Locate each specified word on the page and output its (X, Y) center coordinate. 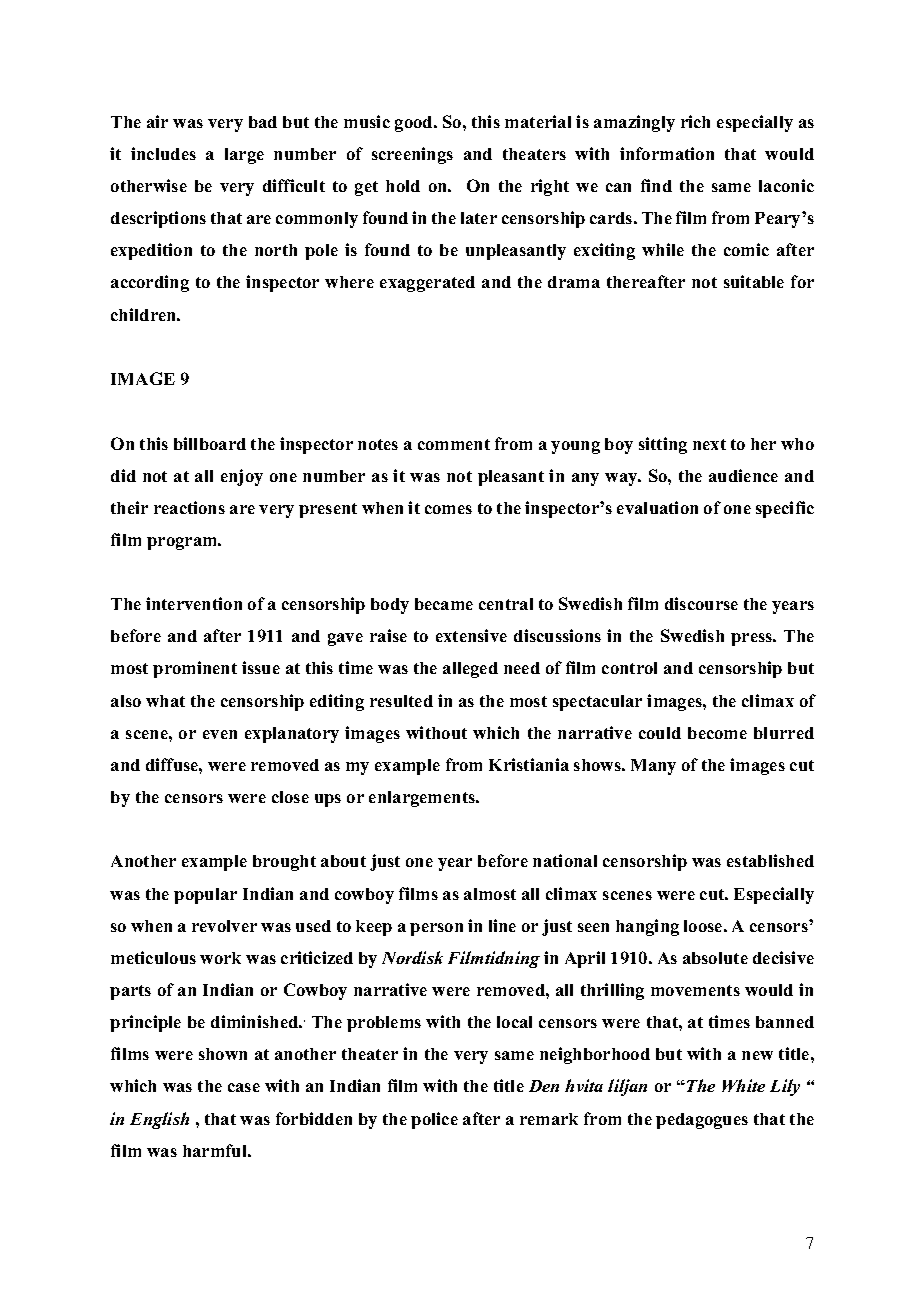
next (709, 444)
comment (454, 444)
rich (695, 121)
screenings (412, 155)
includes (163, 153)
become (717, 733)
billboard (210, 443)
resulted (401, 701)
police (434, 1120)
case (244, 1087)
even (220, 734)
